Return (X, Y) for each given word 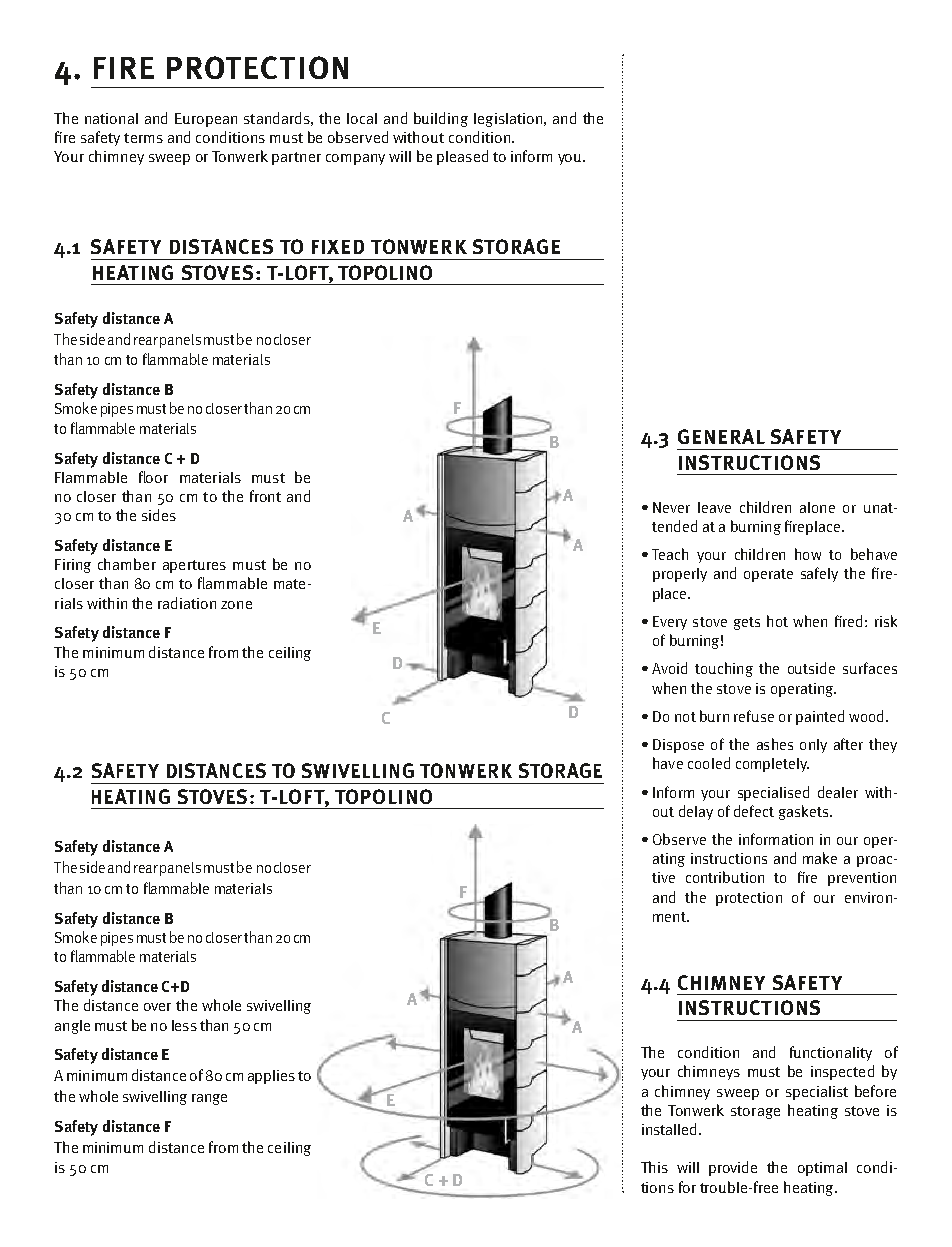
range (209, 1099)
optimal (822, 1169)
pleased (462, 157)
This (654, 1167)
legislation (508, 120)
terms (143, 138)
